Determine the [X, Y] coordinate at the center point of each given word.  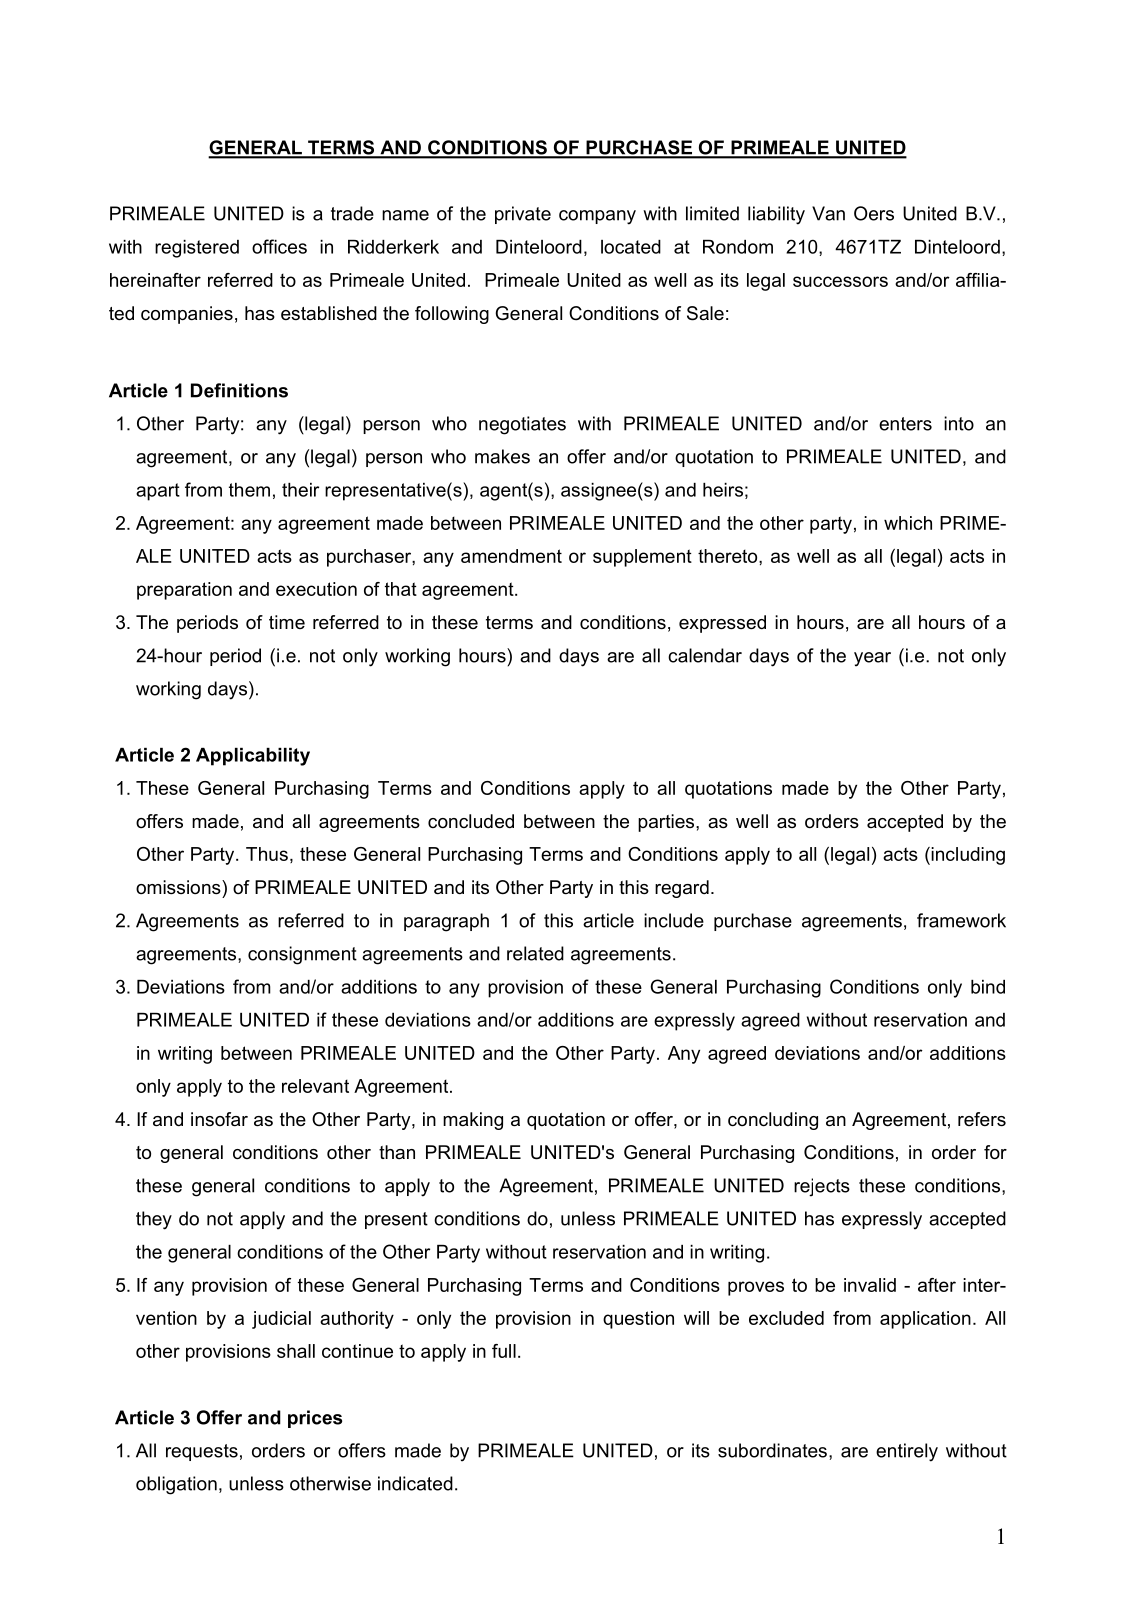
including [967, 856]
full [504, 1351]
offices [279, 246]
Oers [874, 213]
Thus [267, 854]
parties [667, 823]
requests [202, 1452]
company [597, 217]
